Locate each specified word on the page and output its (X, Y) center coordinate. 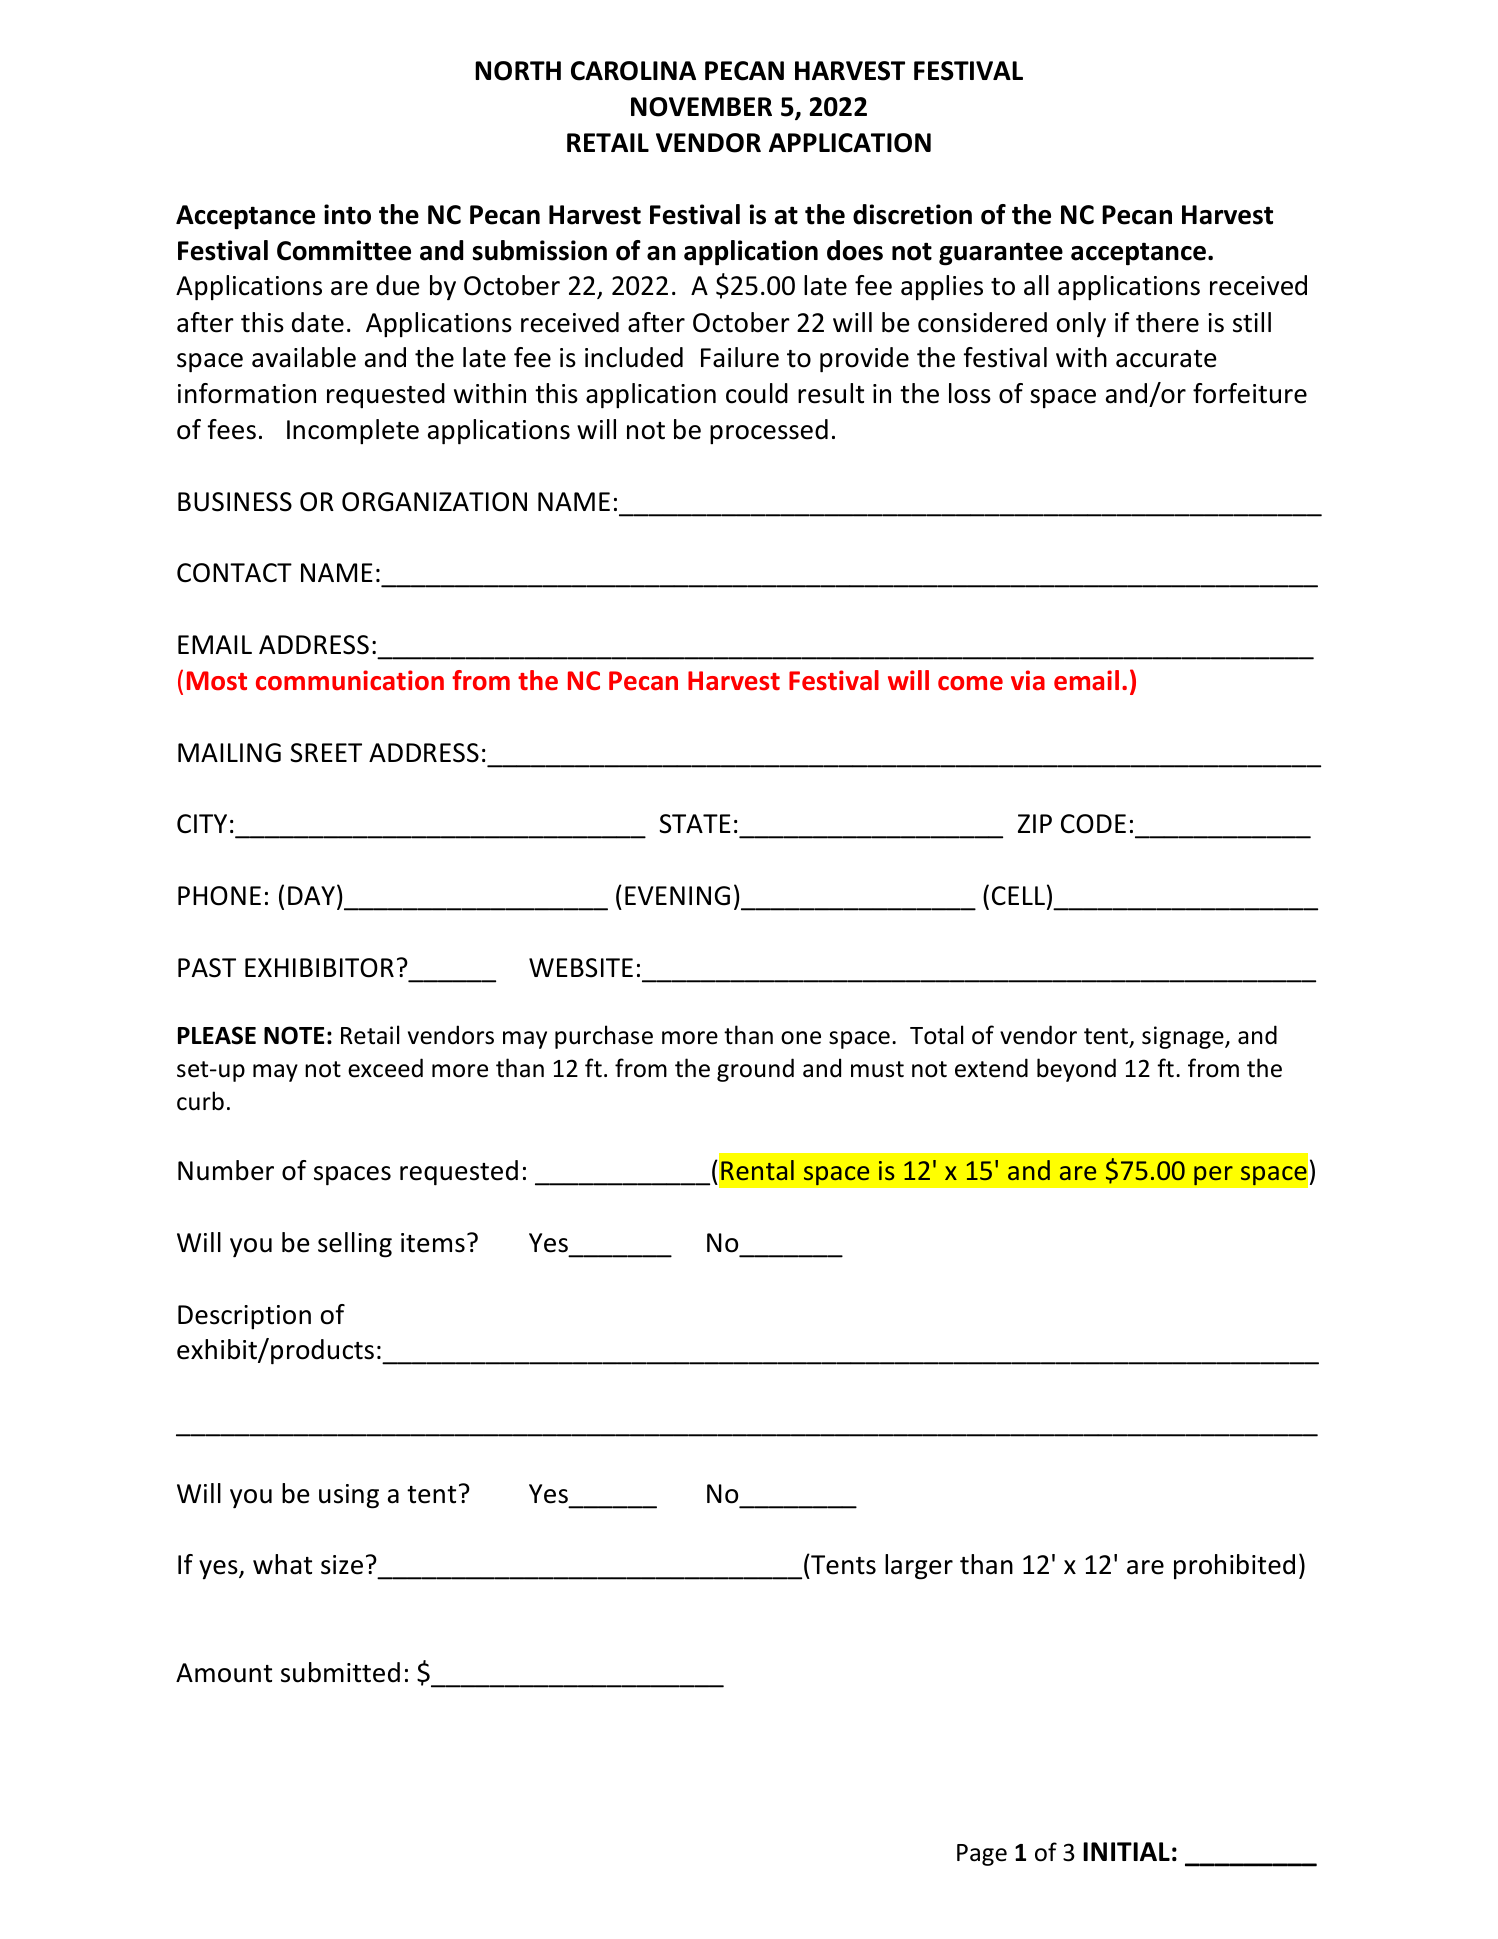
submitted (340, 1672)
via (1028, 680)
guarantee (1001, 254)
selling (355, 1245)
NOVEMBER (701, 107)
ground (755, 1070)
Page (982, 1855)
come (970, 683)
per (1213, 1176)
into (347, 214)
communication (350, 680)
